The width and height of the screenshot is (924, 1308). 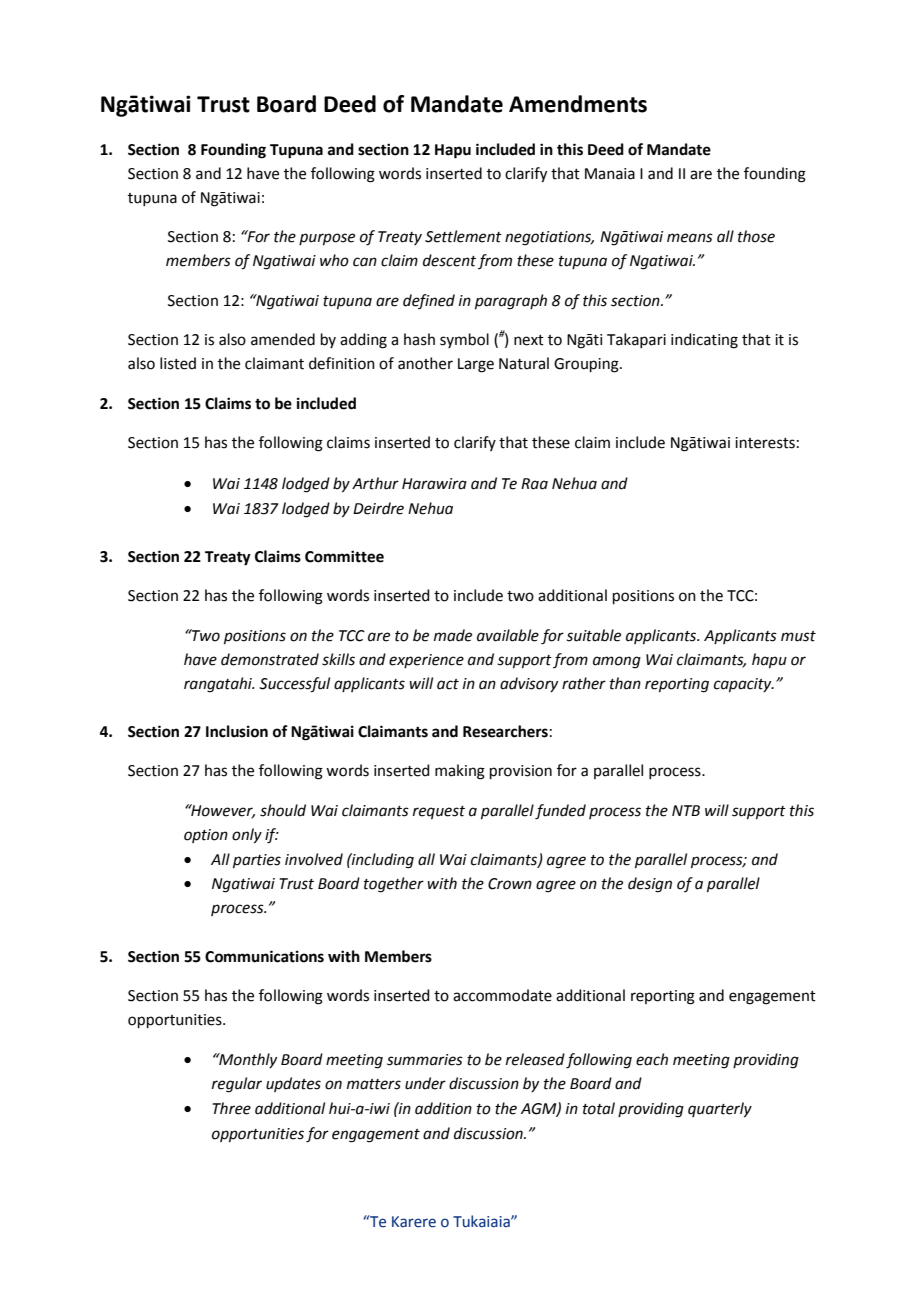 What do you see at coordinates (756, 236) in the screenshot?
I see `those` at bounding box center [756, 236].
